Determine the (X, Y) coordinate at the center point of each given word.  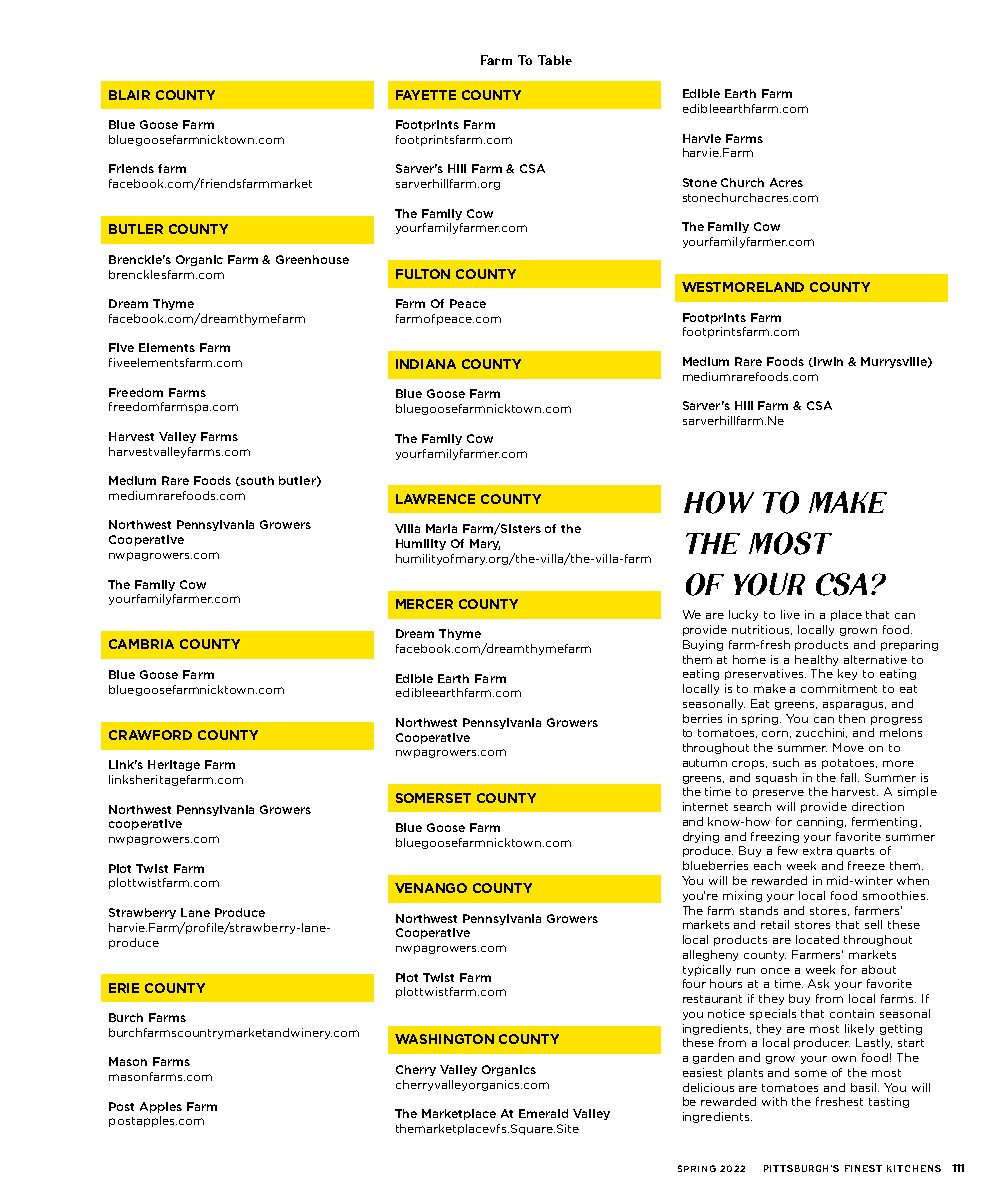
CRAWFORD (150, 735)
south (256, 481)
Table (555, 60)
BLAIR (129, 95)
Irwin (828, 361)
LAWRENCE (435, 499)
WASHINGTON (444, 1039)
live (790, 614)
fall (850, 777)
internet (705, 806)
